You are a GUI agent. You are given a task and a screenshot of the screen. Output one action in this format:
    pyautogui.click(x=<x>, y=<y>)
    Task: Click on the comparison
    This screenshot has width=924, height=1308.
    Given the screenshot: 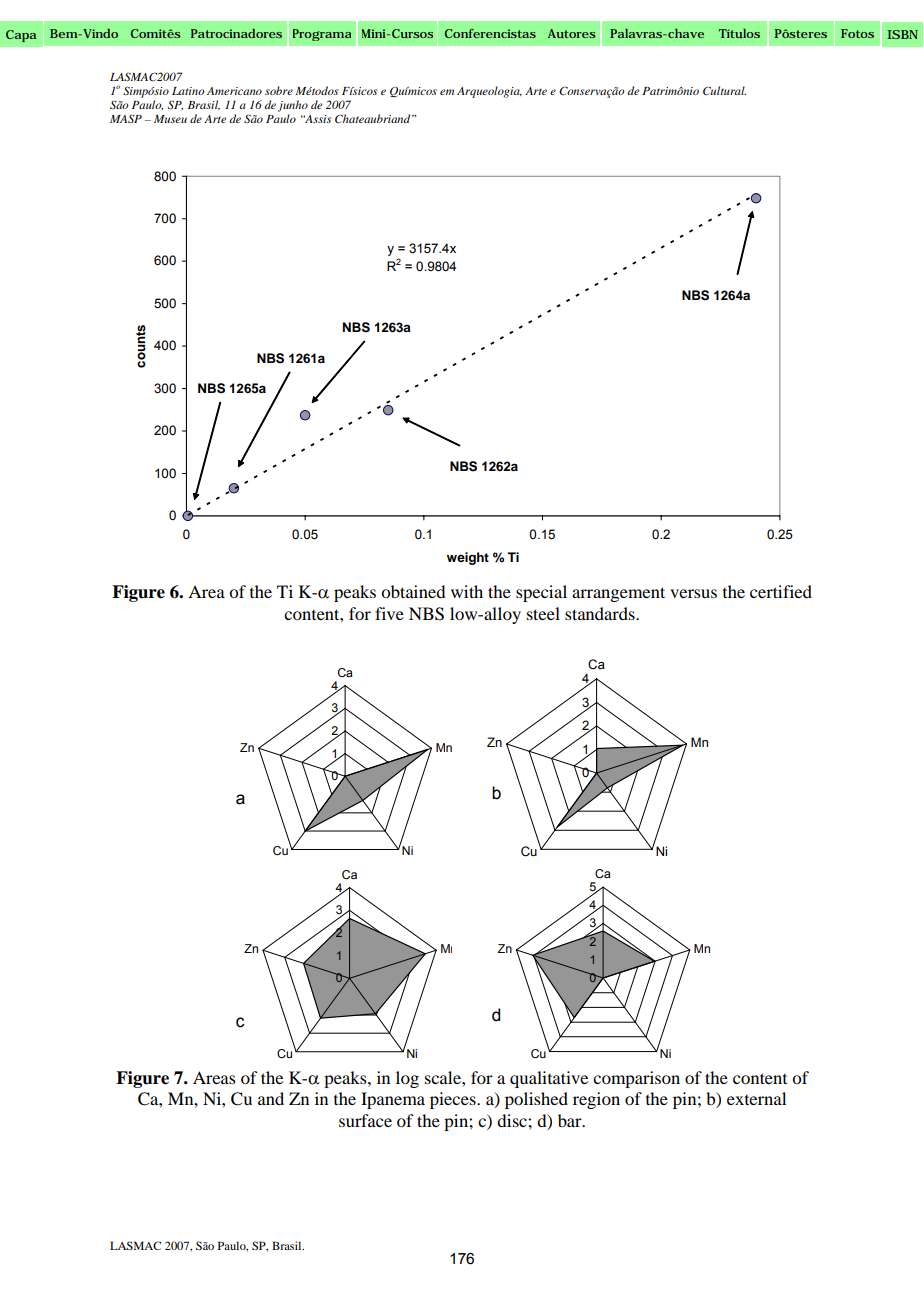 What is the action you would take?
    pyautogui.click(x=636, y=1079)
